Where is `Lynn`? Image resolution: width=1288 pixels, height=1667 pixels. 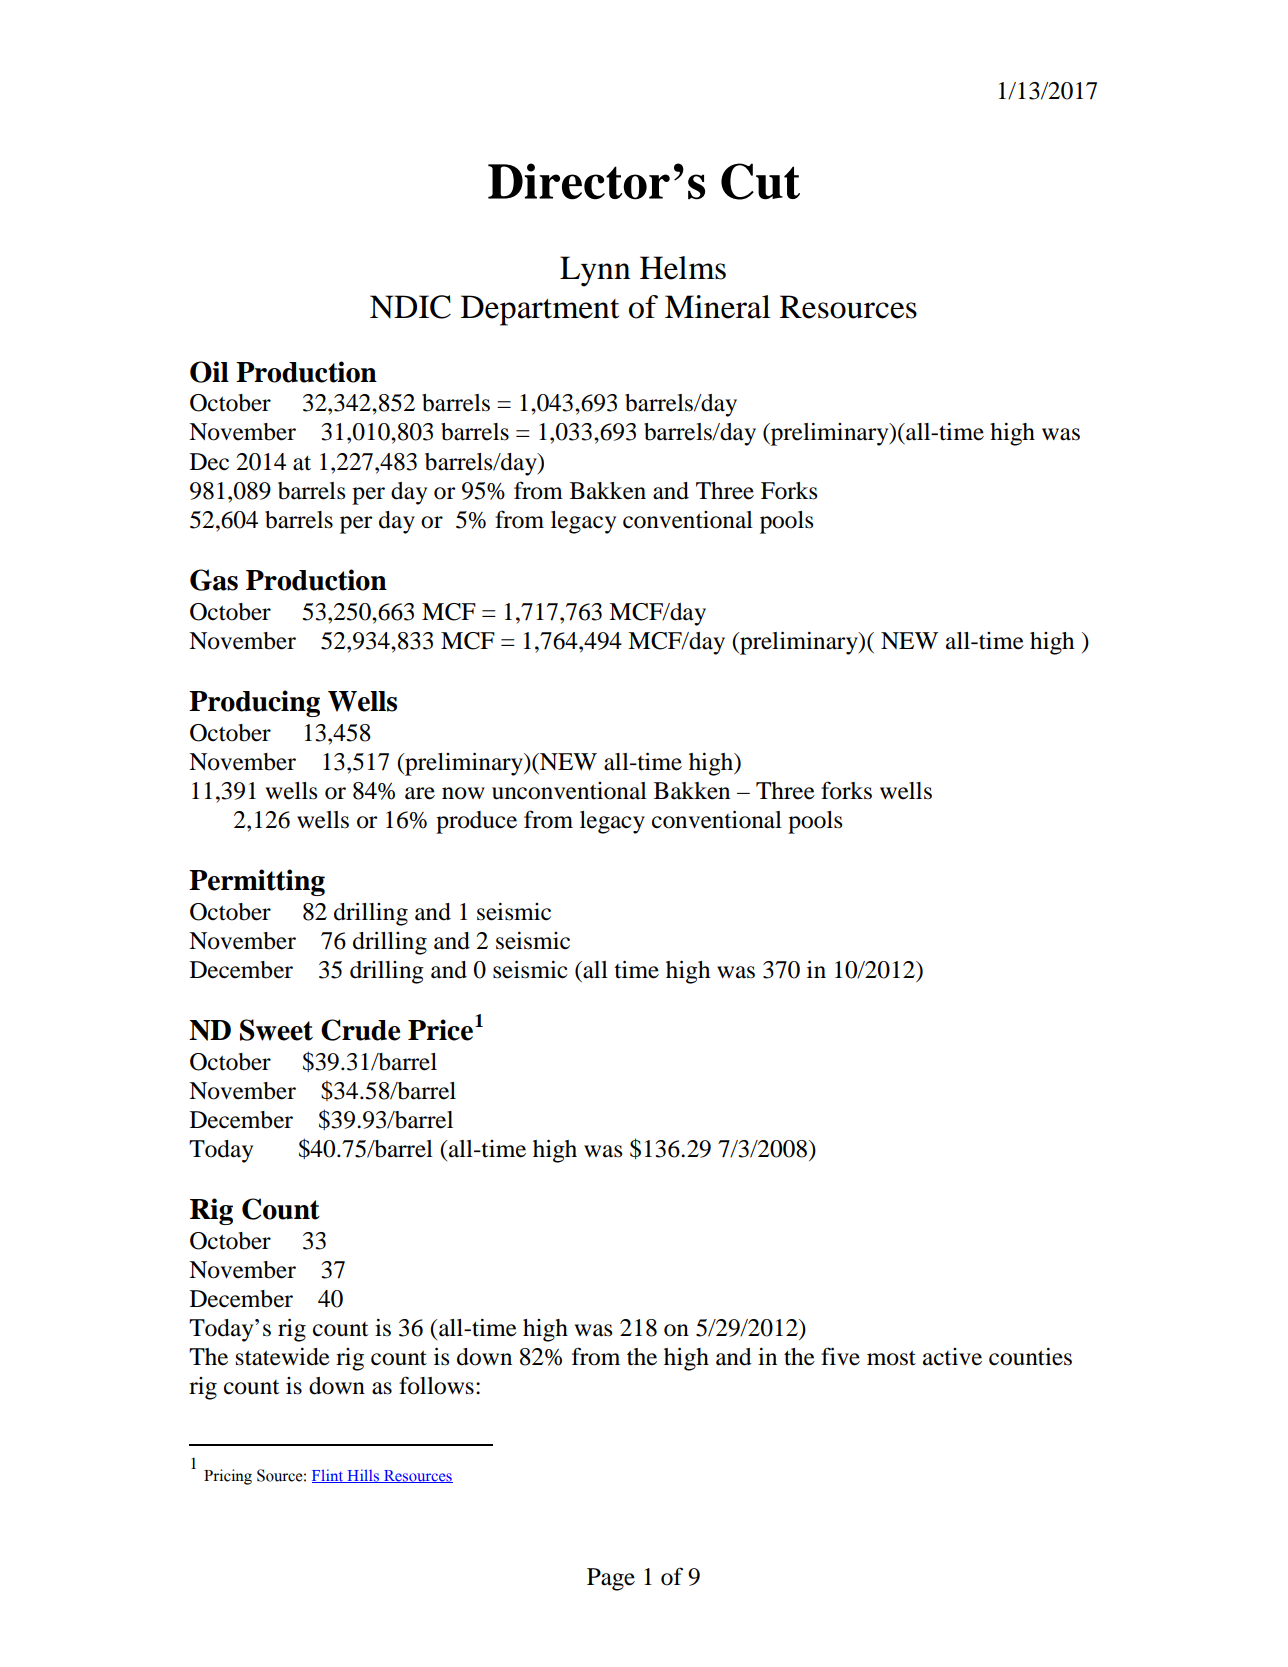 Lynn is located at coordinates (595, 271).
